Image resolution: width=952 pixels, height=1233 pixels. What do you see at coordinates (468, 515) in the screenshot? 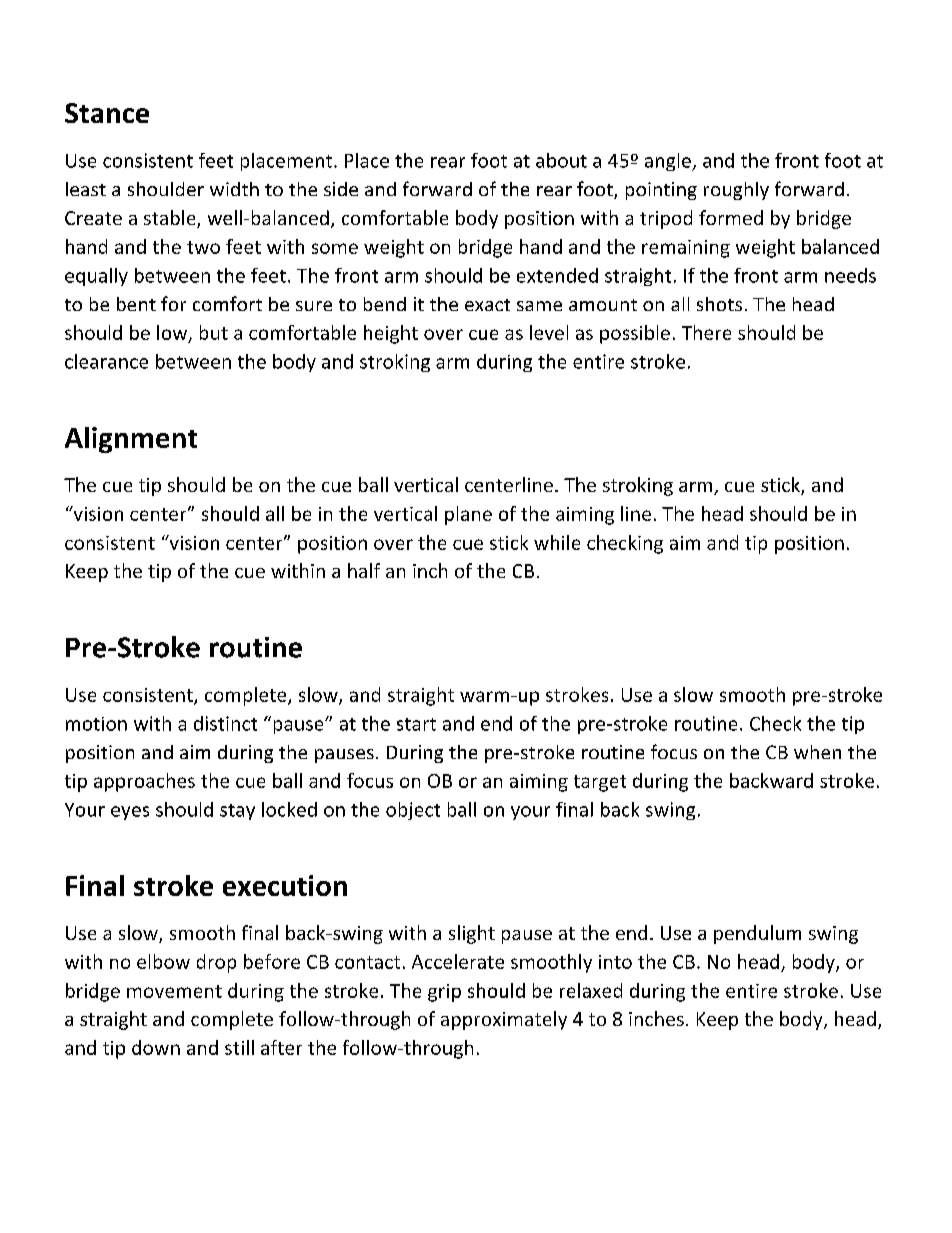
I see `plane` at bounding box center [468, 515].
